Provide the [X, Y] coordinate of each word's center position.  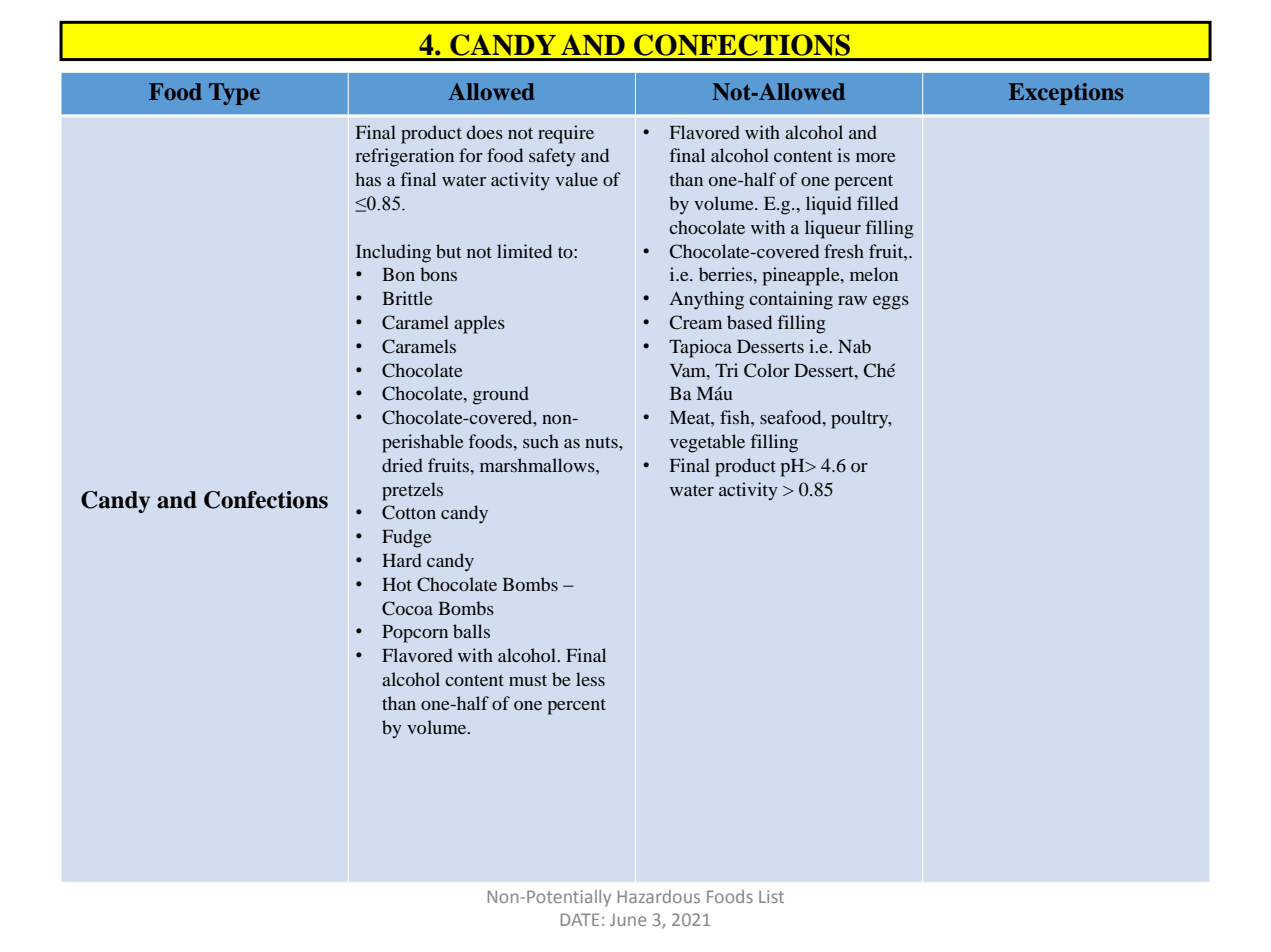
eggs [891, 303]
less [590, 679]
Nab [854, 346]
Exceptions [1066, 94]
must [528, 680]
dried [402, 465]
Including [393, 253]
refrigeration [404, 157]
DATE [580, 919]
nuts [602, 442]
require [566, 134]
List [771, 896]
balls [471, 631]
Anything [706, 300]
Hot [397, 584]
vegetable [707, 443]
